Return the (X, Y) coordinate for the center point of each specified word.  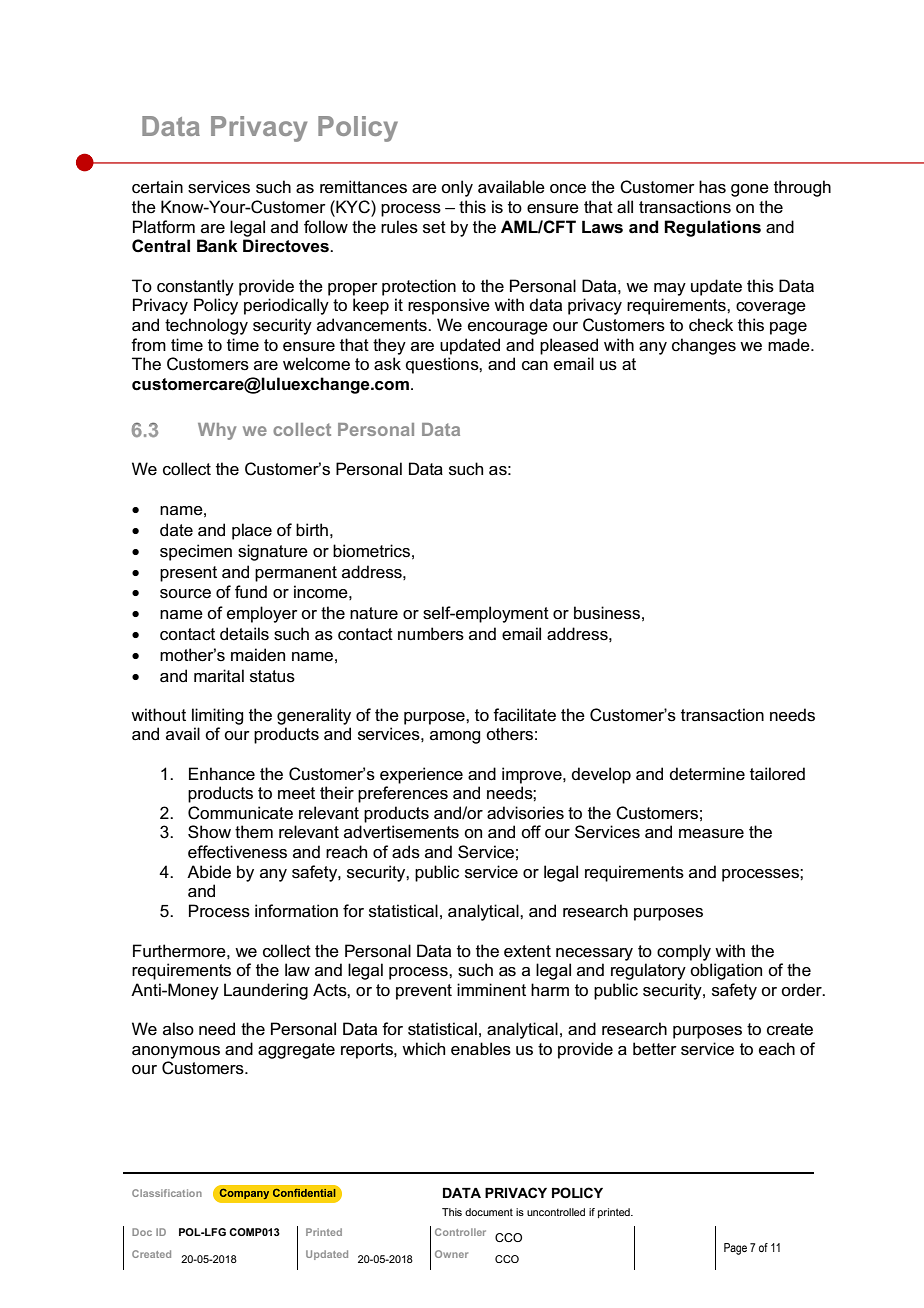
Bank (217, 245)
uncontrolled (556, 1212)
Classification (167, 1193)
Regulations (712, 228)
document (489, 1212)
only (457, 188)
